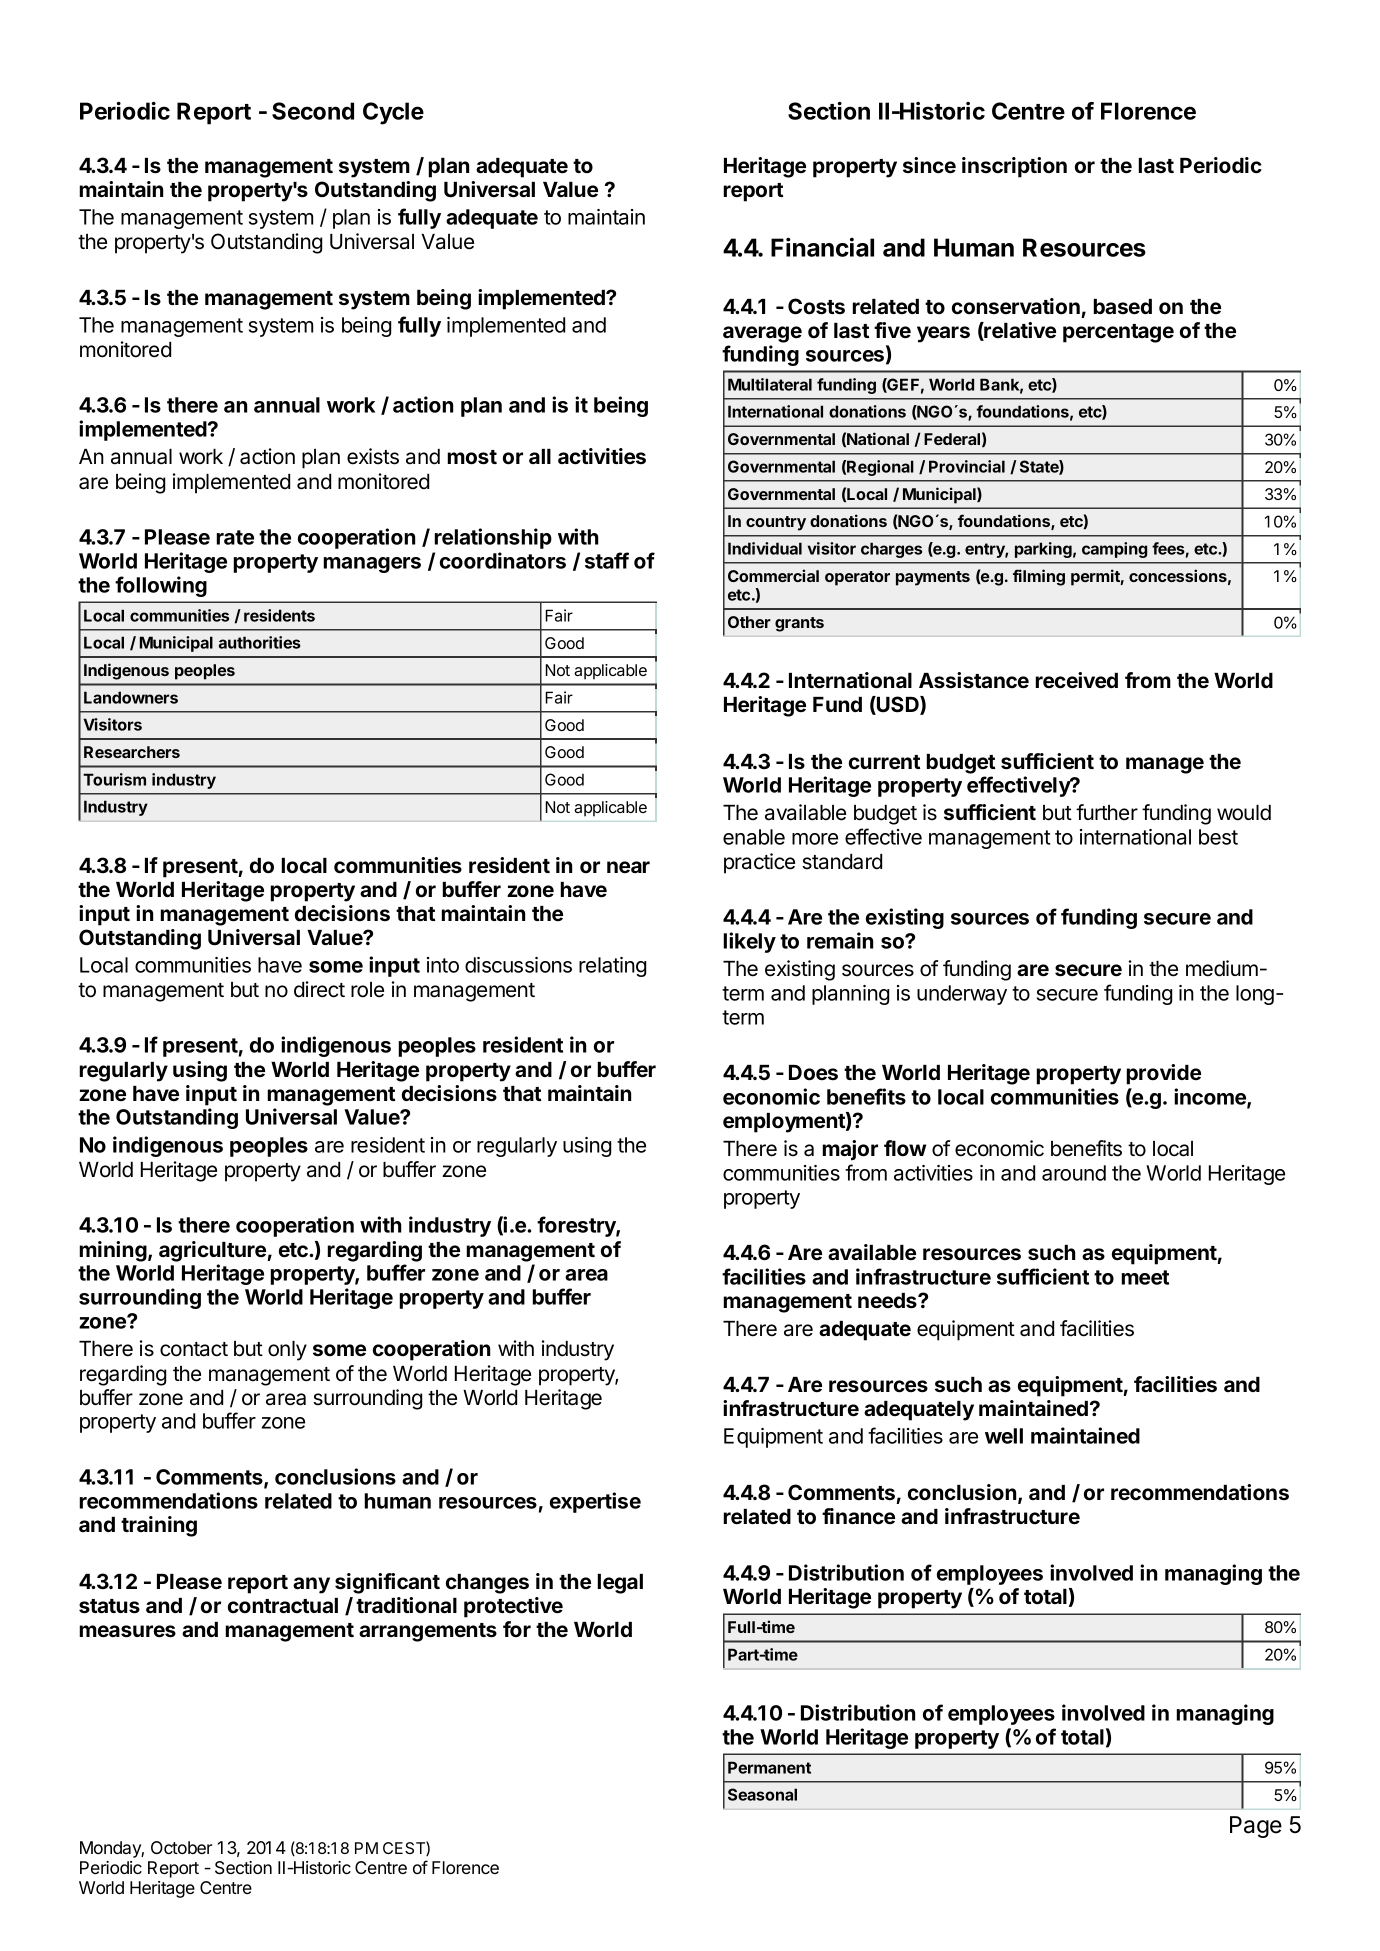  What do you see at coordinates (319, 989) in the screenshot?
I see `direct` at bounding box center [319, 989].
